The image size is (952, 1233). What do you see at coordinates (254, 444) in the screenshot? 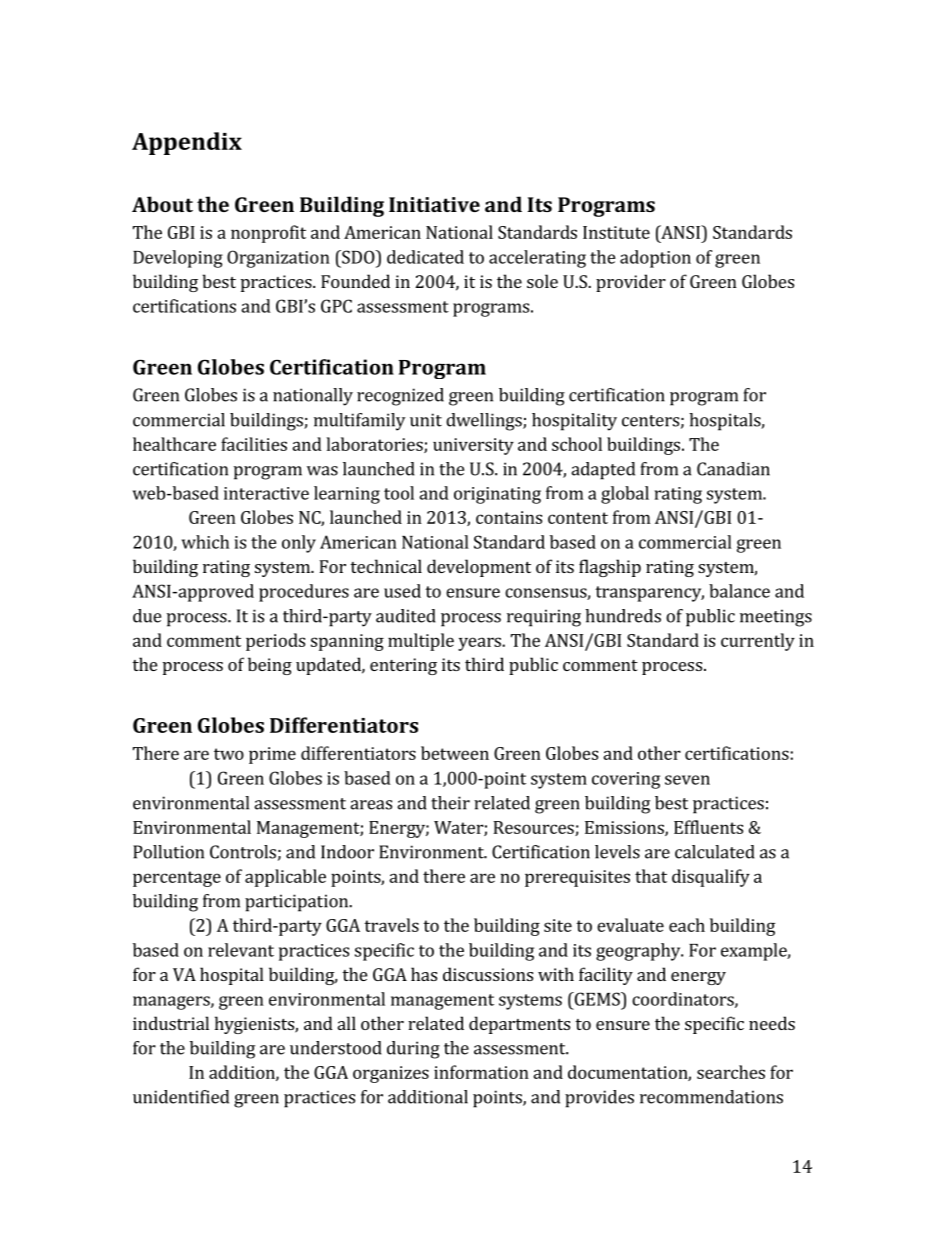
I see `facilities` at bounding box center [254, 444].
